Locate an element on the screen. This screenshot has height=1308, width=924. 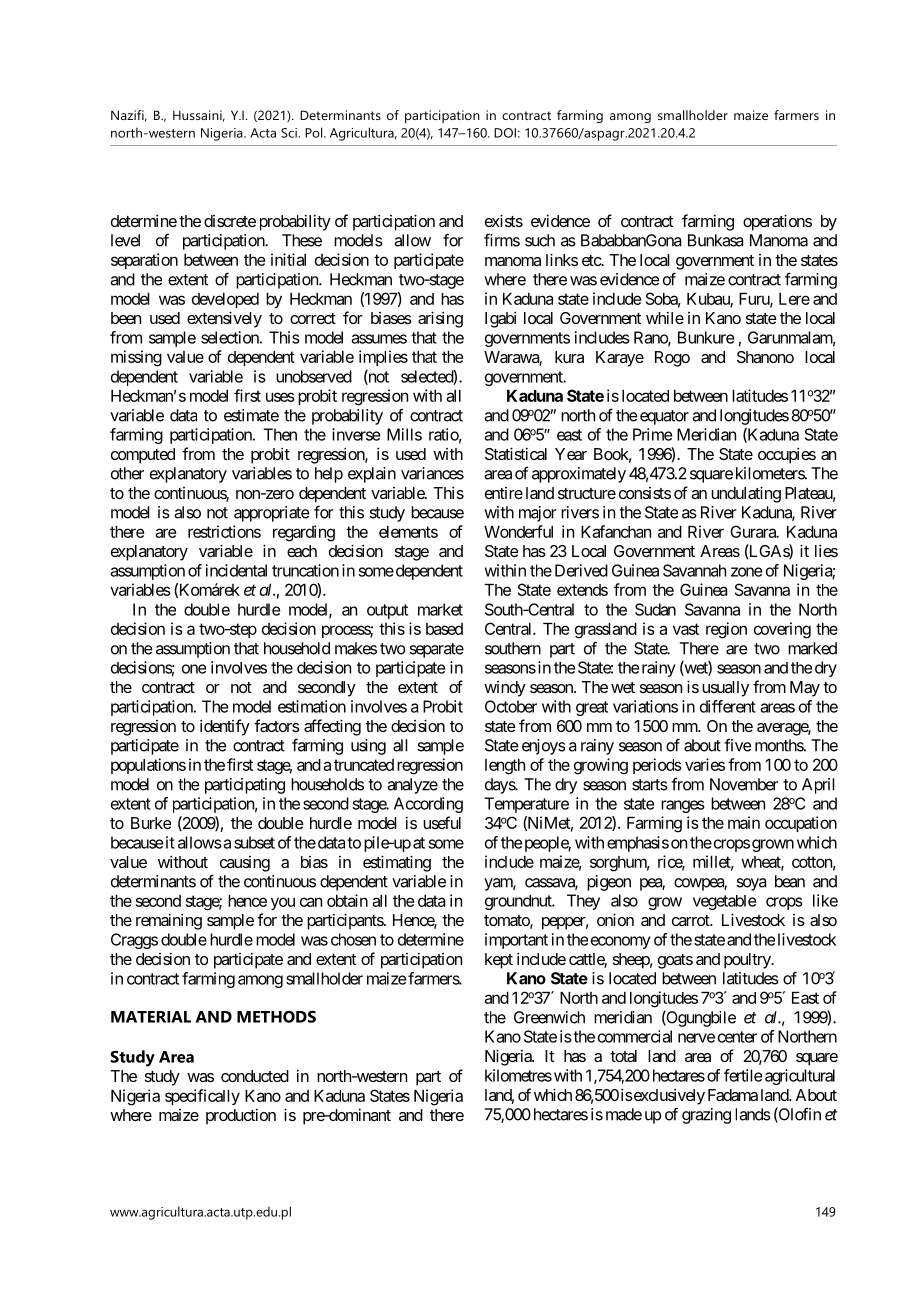
DOI is located at coordinates (505, 133).
